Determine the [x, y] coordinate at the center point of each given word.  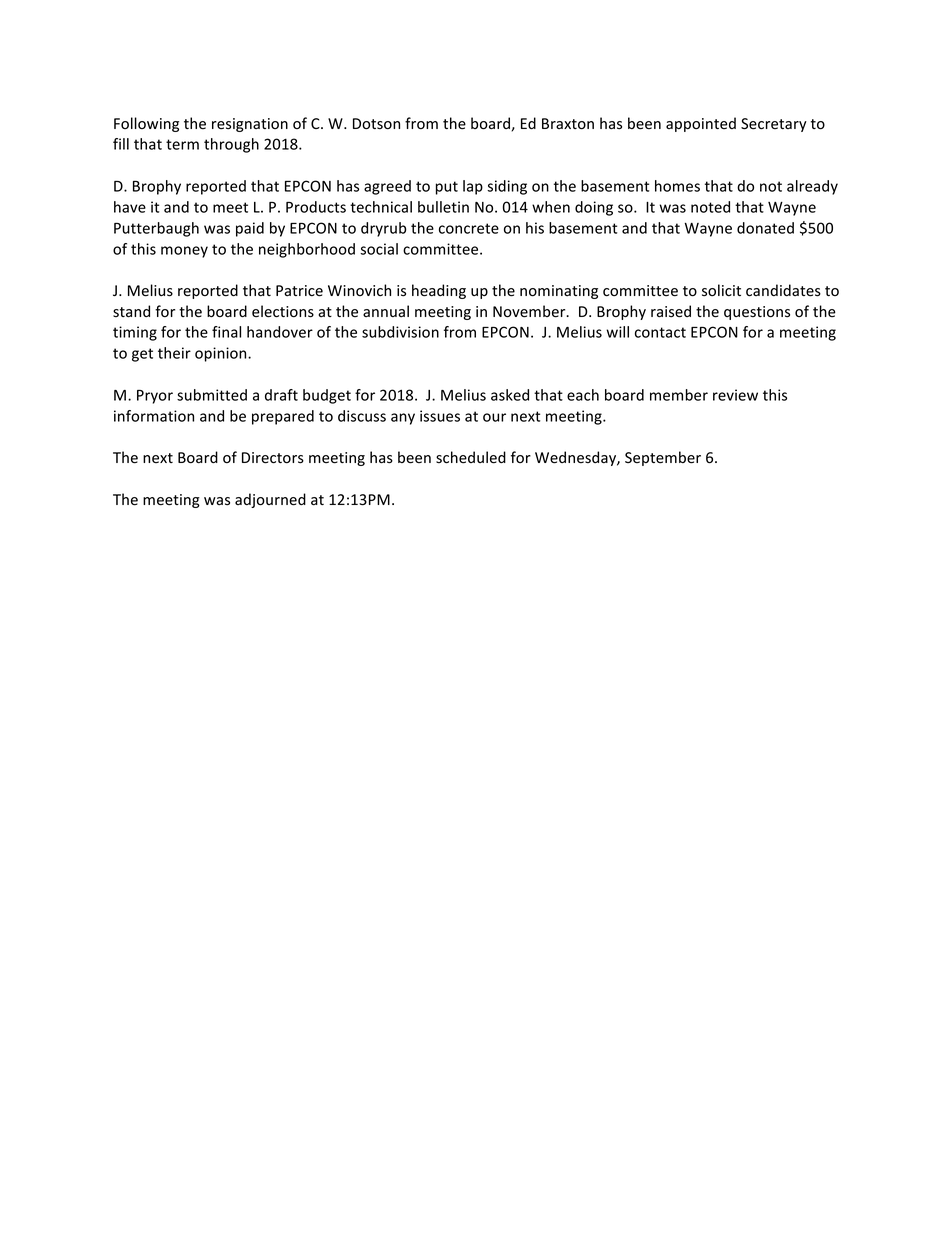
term [182, 144]
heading [439, 291]
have [130, 207]
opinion [222, 354]
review [735, 395]
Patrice [299, 291]
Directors [273, 458]
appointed [701, 124]
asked [510, 395]
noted [710, 207]
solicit [721, 290]
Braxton [568, 124]
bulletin [443, 207]
